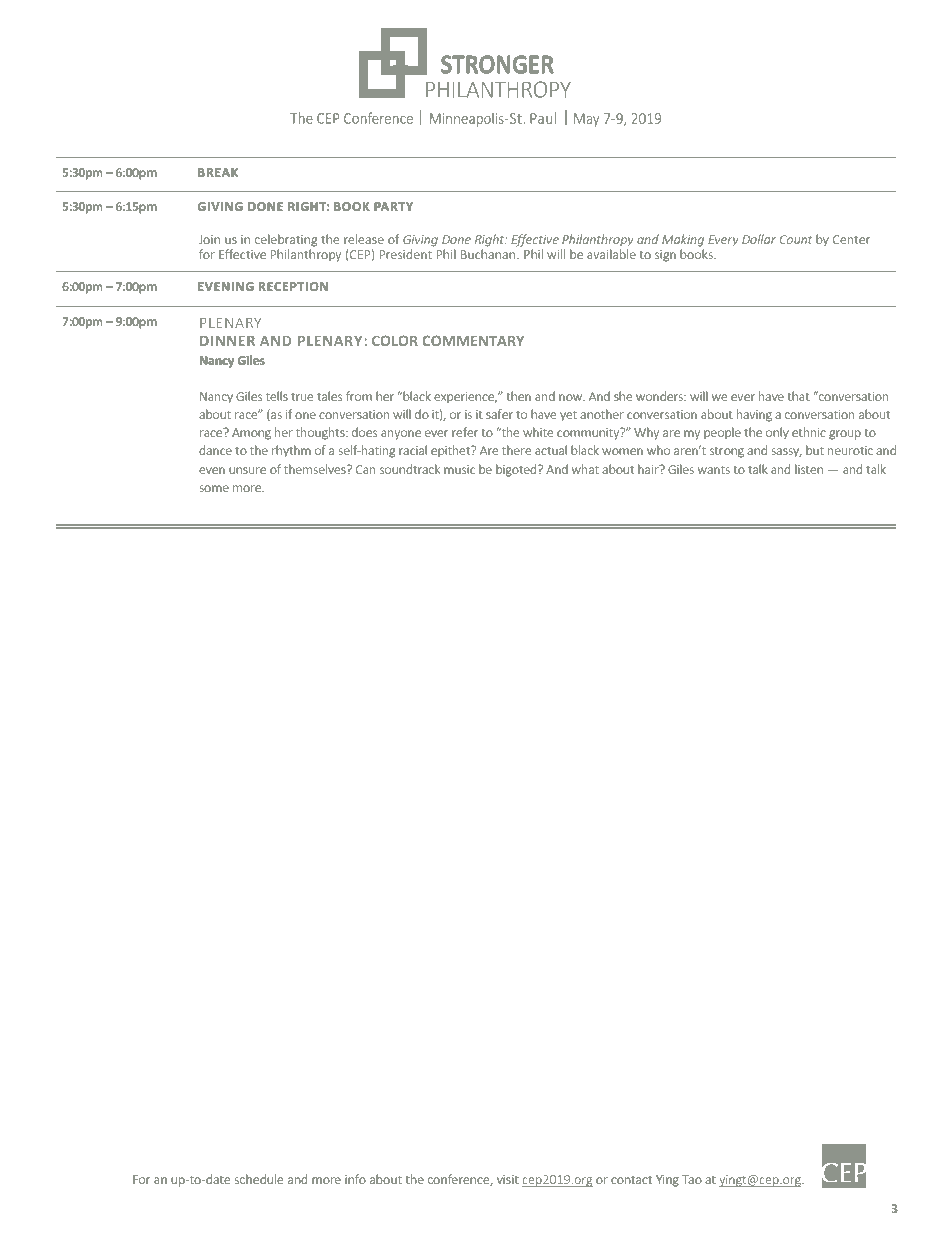  What do you see at coordinates (759, 239) in the page?
I see `Dollar` at bounding box center [759, 239].
